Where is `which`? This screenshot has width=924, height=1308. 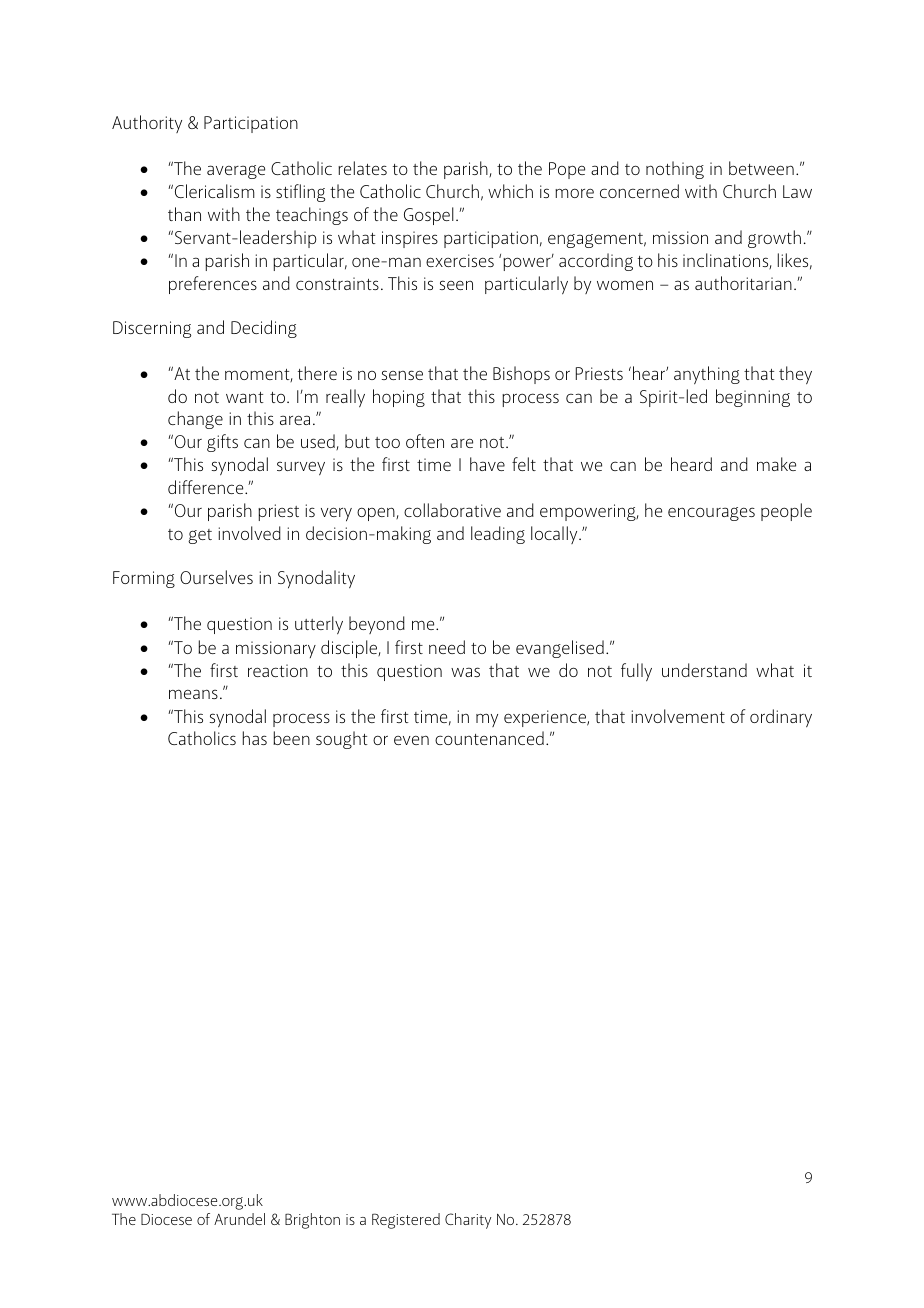
which is located at coordinates (510, 191).
